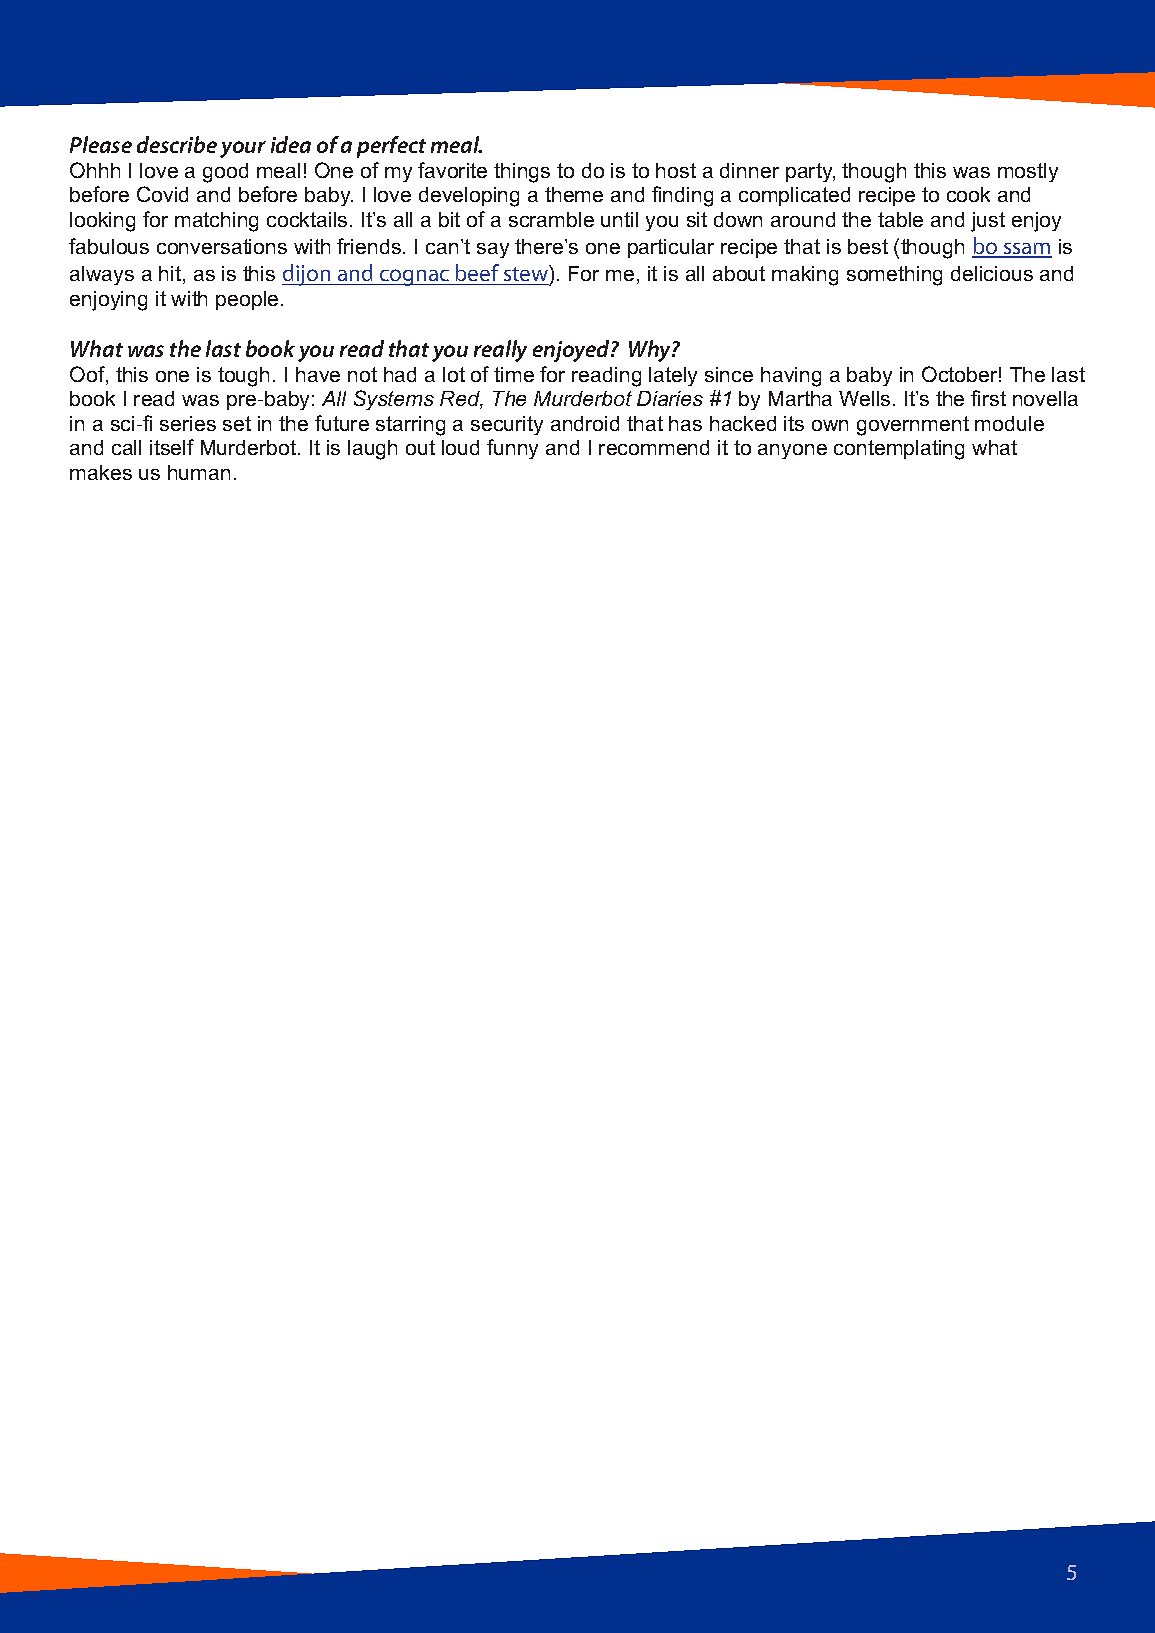 The width and height of the image is (1155, 1633). I want to click on people, so click(247, 300).
